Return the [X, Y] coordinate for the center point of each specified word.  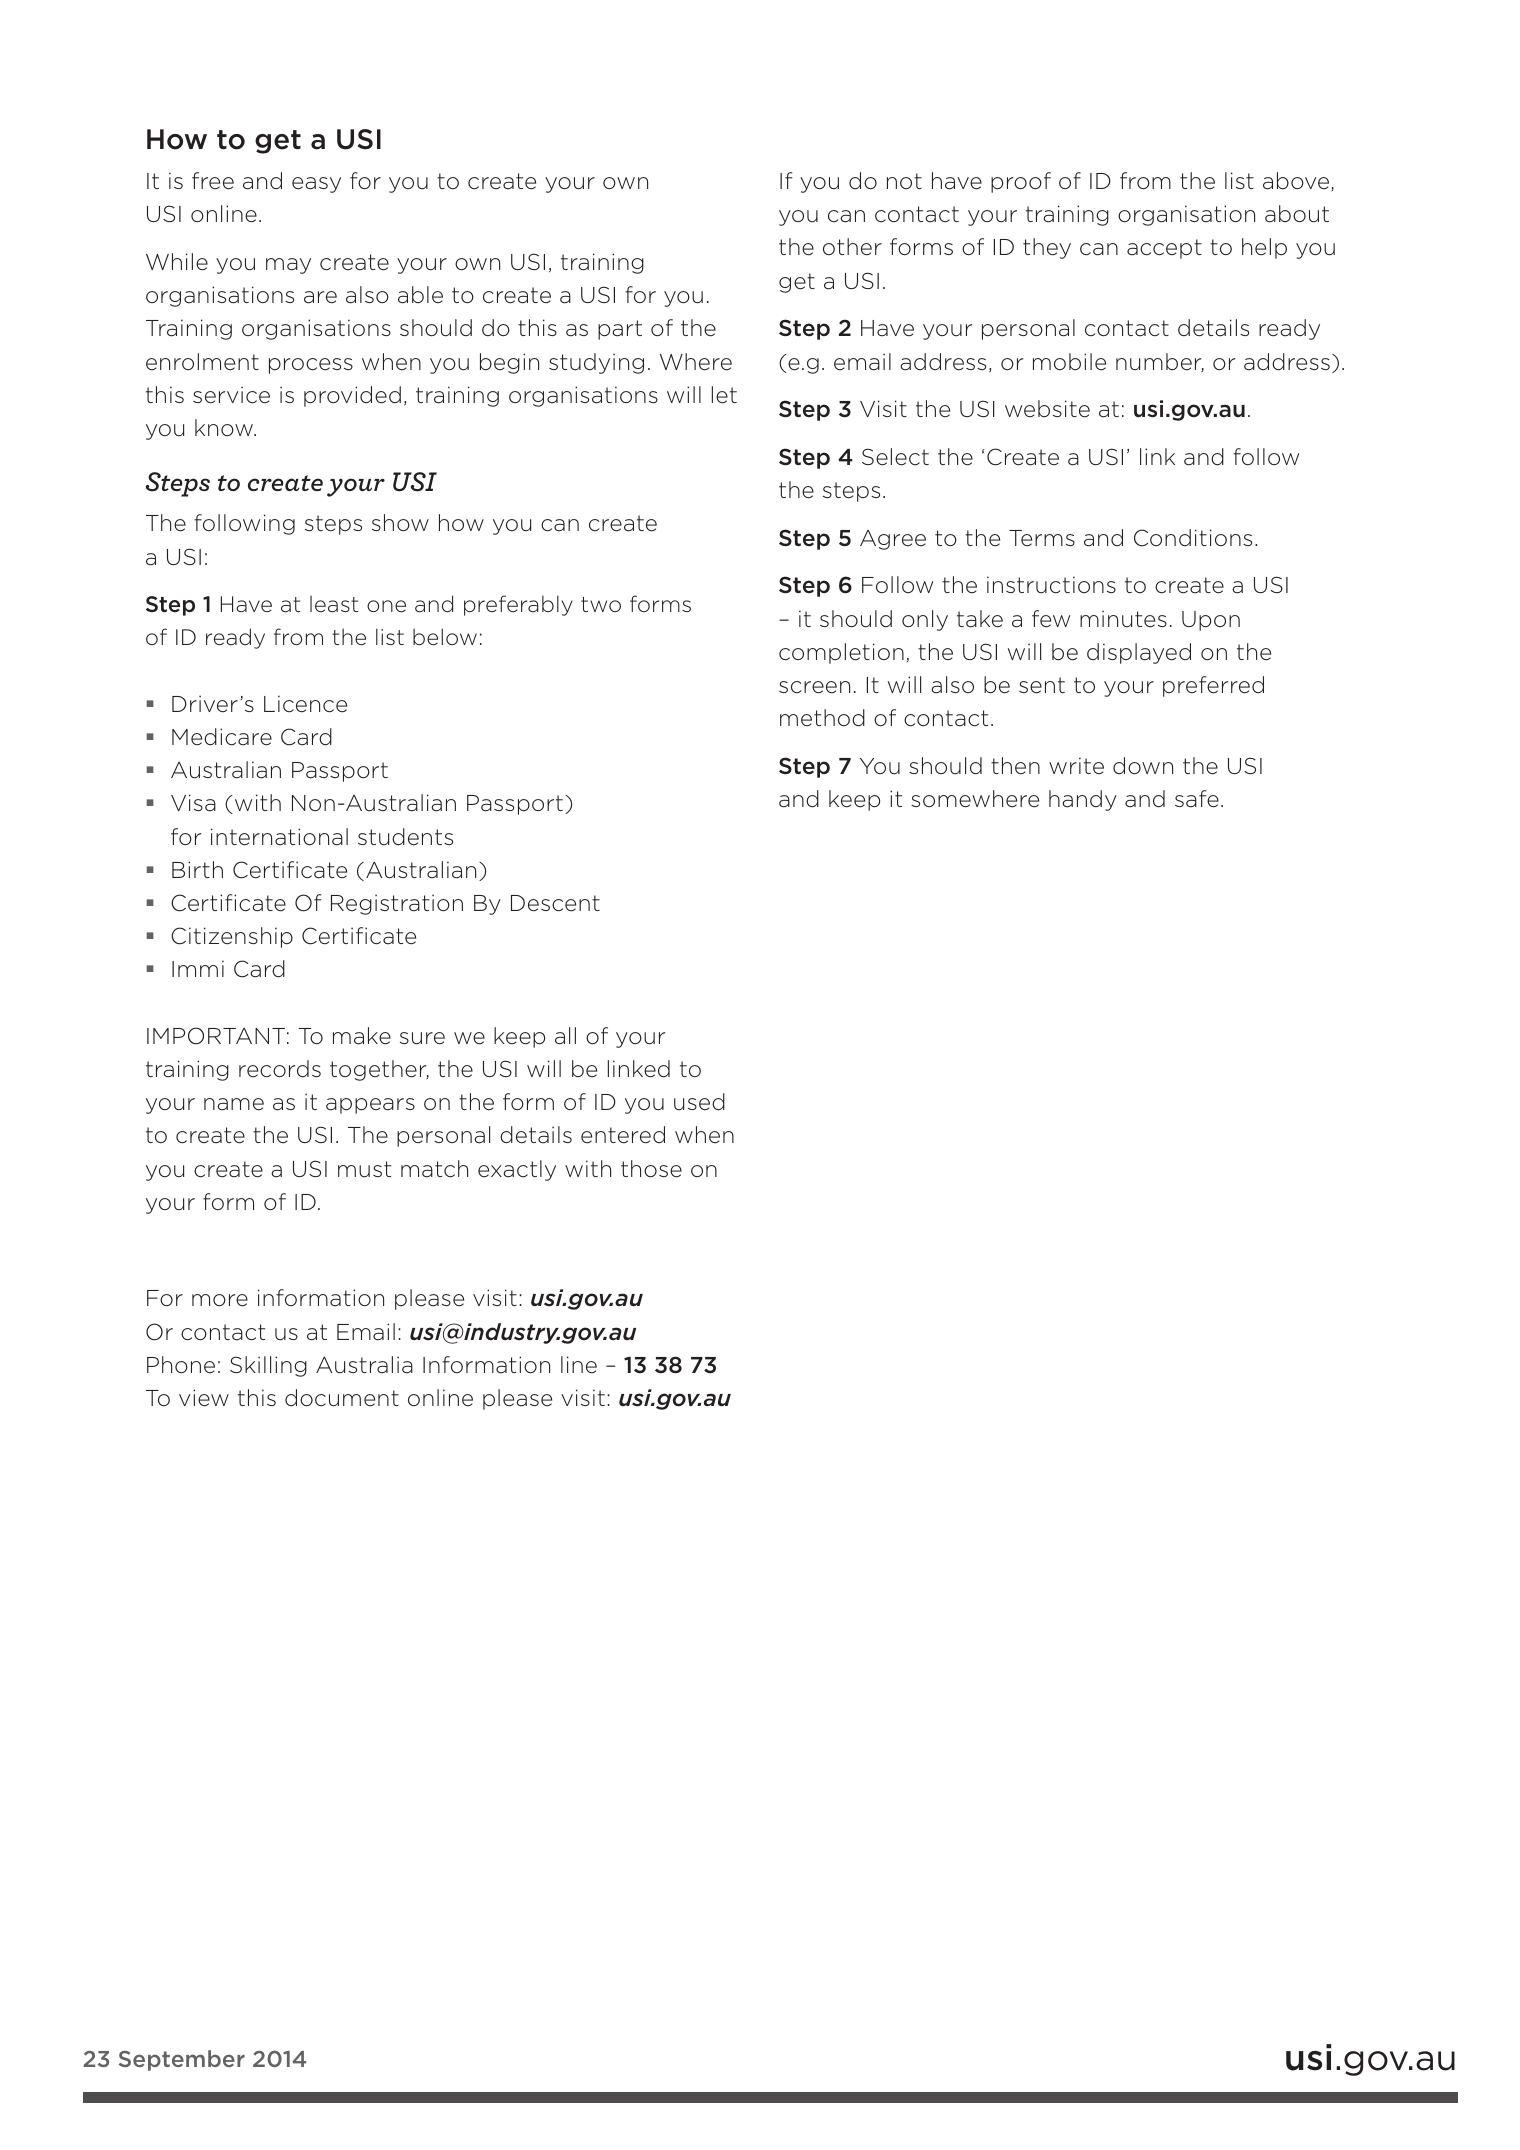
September [182, 2060]
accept [1164, 249]
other [852, 247]
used [699, 1102]
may [288, 266]
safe [1197, 799]
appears [370, 1106]
